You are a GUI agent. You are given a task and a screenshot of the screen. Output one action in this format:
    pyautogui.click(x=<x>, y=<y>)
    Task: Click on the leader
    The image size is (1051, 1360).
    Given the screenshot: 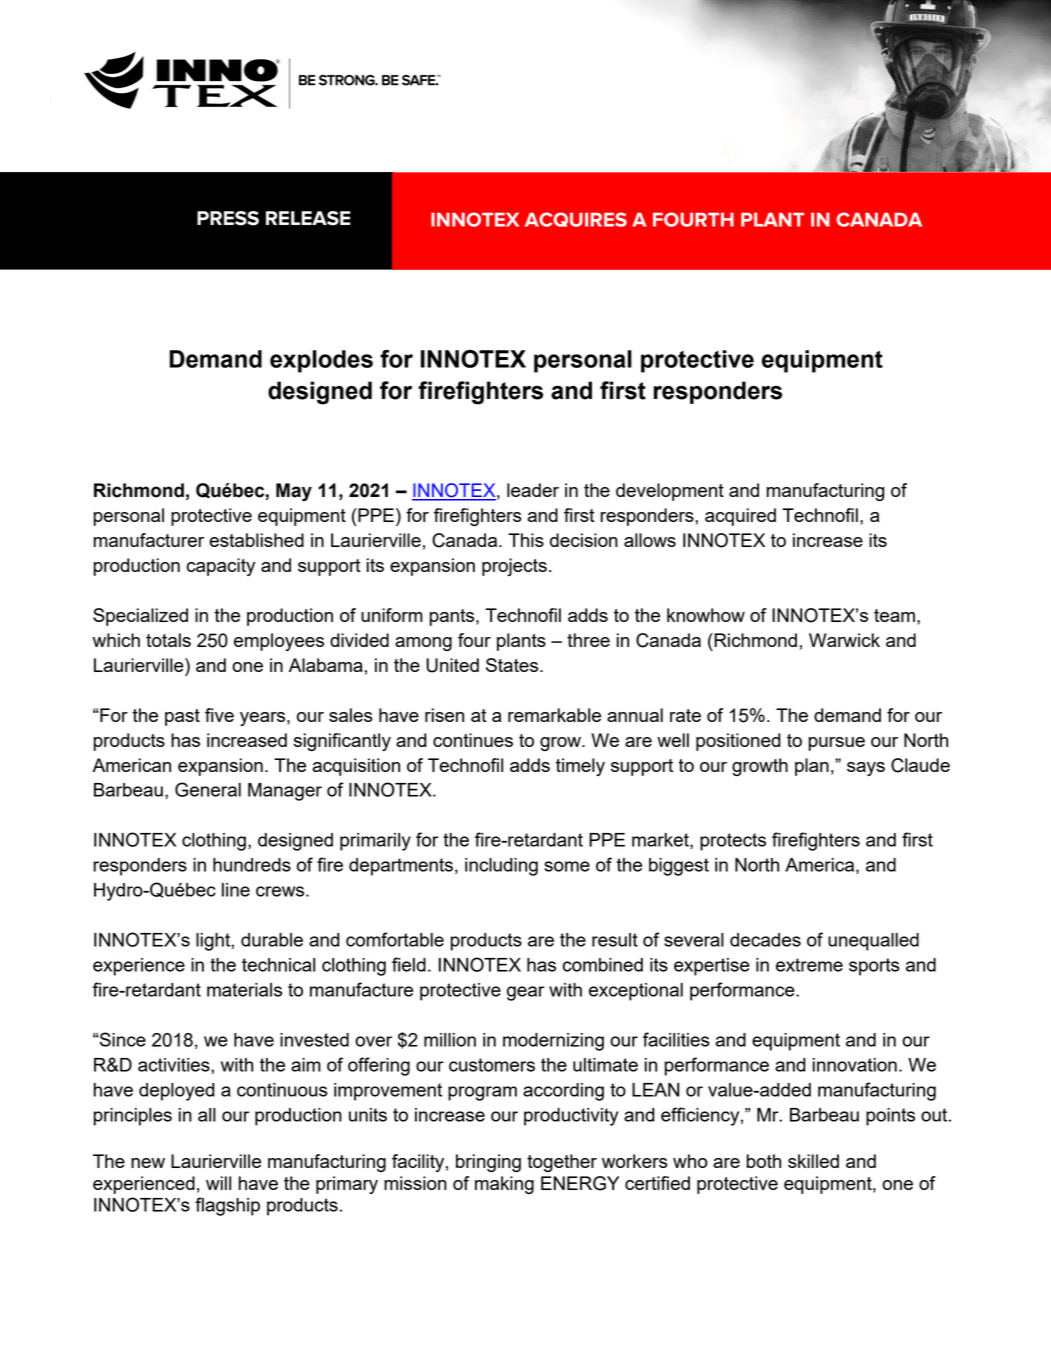 What is the action you would take?
    pyautogui.click(x=533, y=490)
